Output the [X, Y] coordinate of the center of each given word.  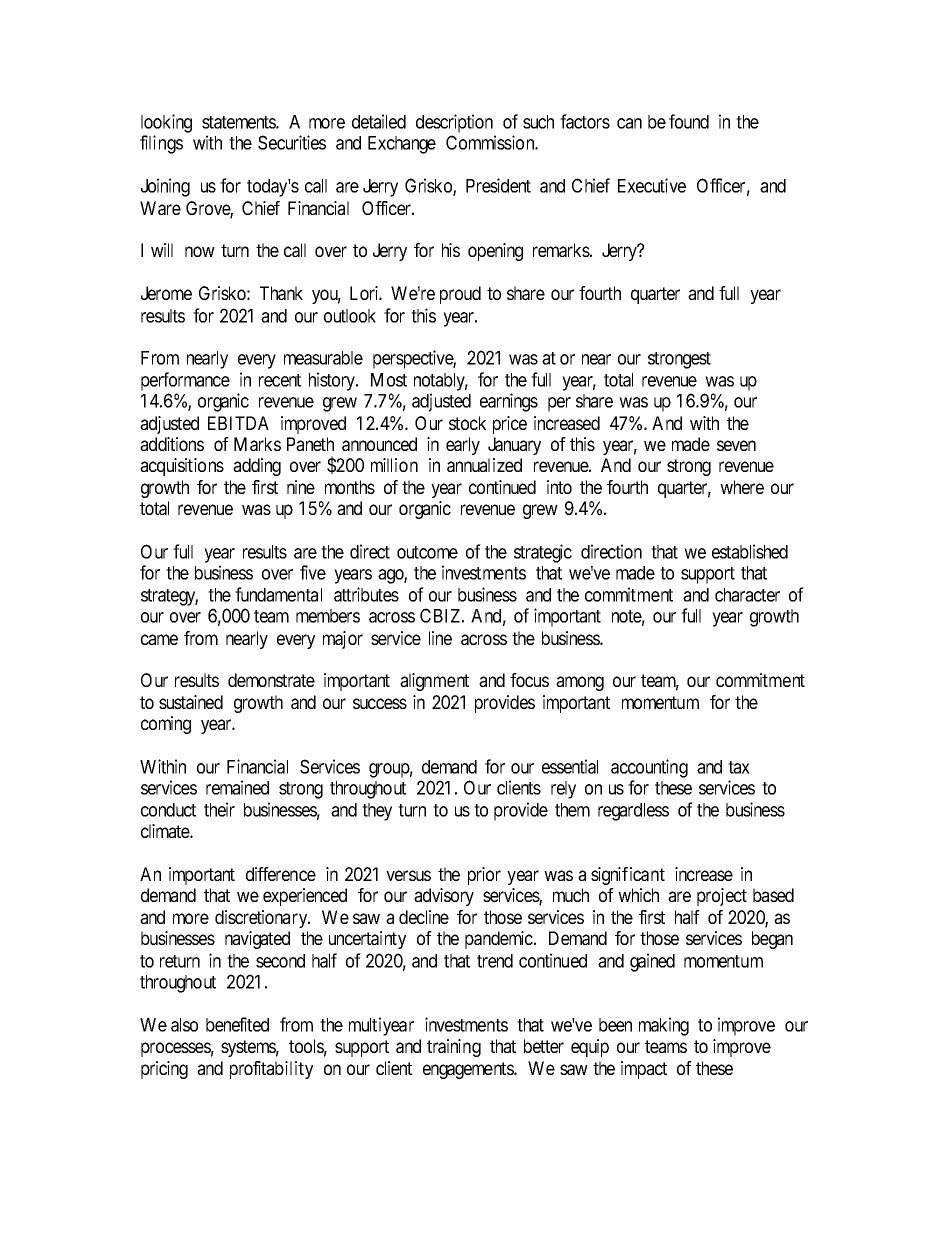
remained [237, 787]
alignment [434, 682]
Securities [292, 142]
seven [736, 445]
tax [739, 767]
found [689, 121]
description [454, 123]
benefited [237, 1024]
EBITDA [238, 423]
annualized [484, 465]
